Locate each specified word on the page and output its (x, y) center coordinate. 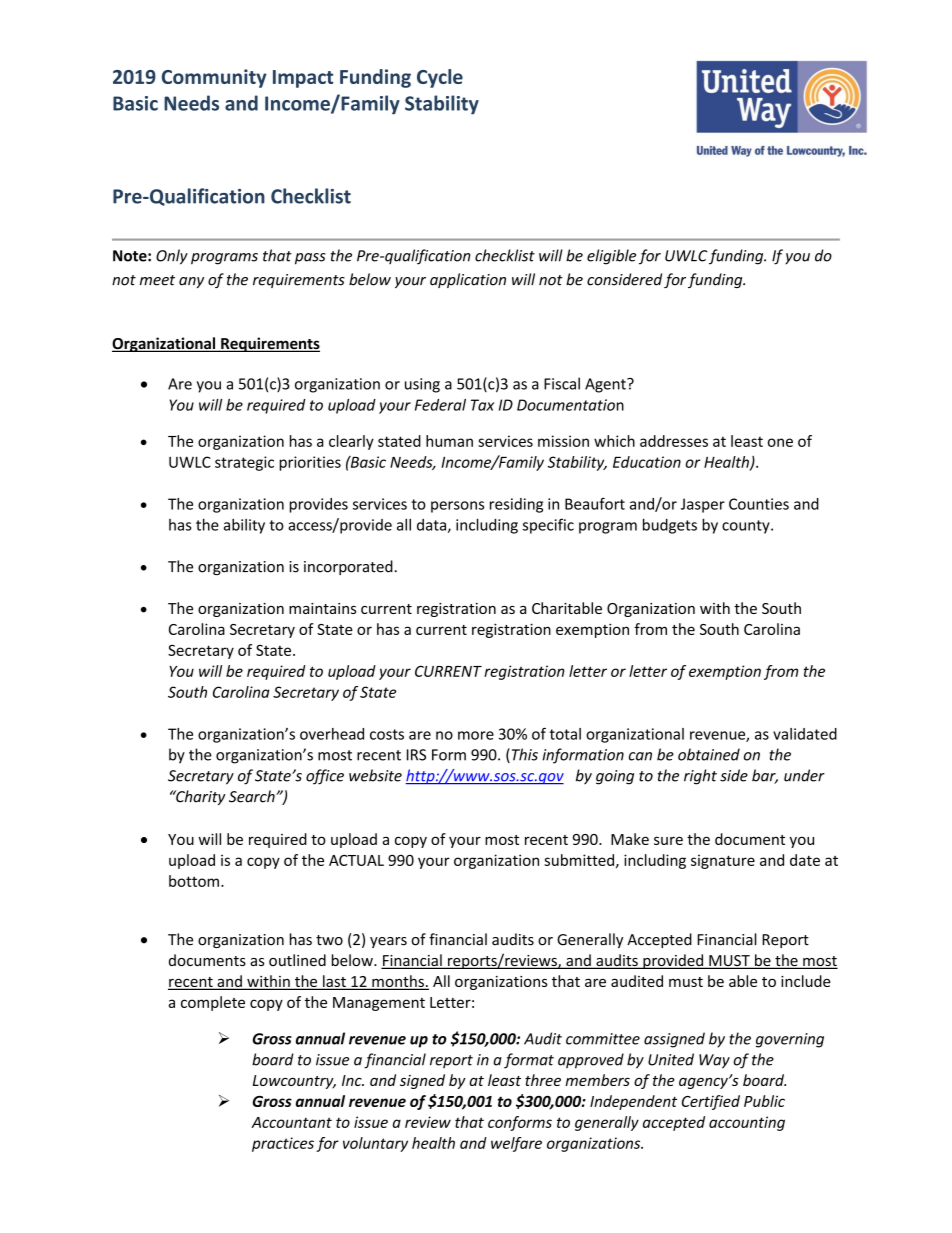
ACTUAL (356, 860)
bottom (194, 881)
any (191, 282)
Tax (482, 405)
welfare (516, 1144)
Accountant (291, 1122)
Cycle (440, 78)
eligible (611, 257)
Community (214, 78)
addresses (674, 441)
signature (723, 861)
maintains (322, 608)
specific (548, 526)
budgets (670, 526)
